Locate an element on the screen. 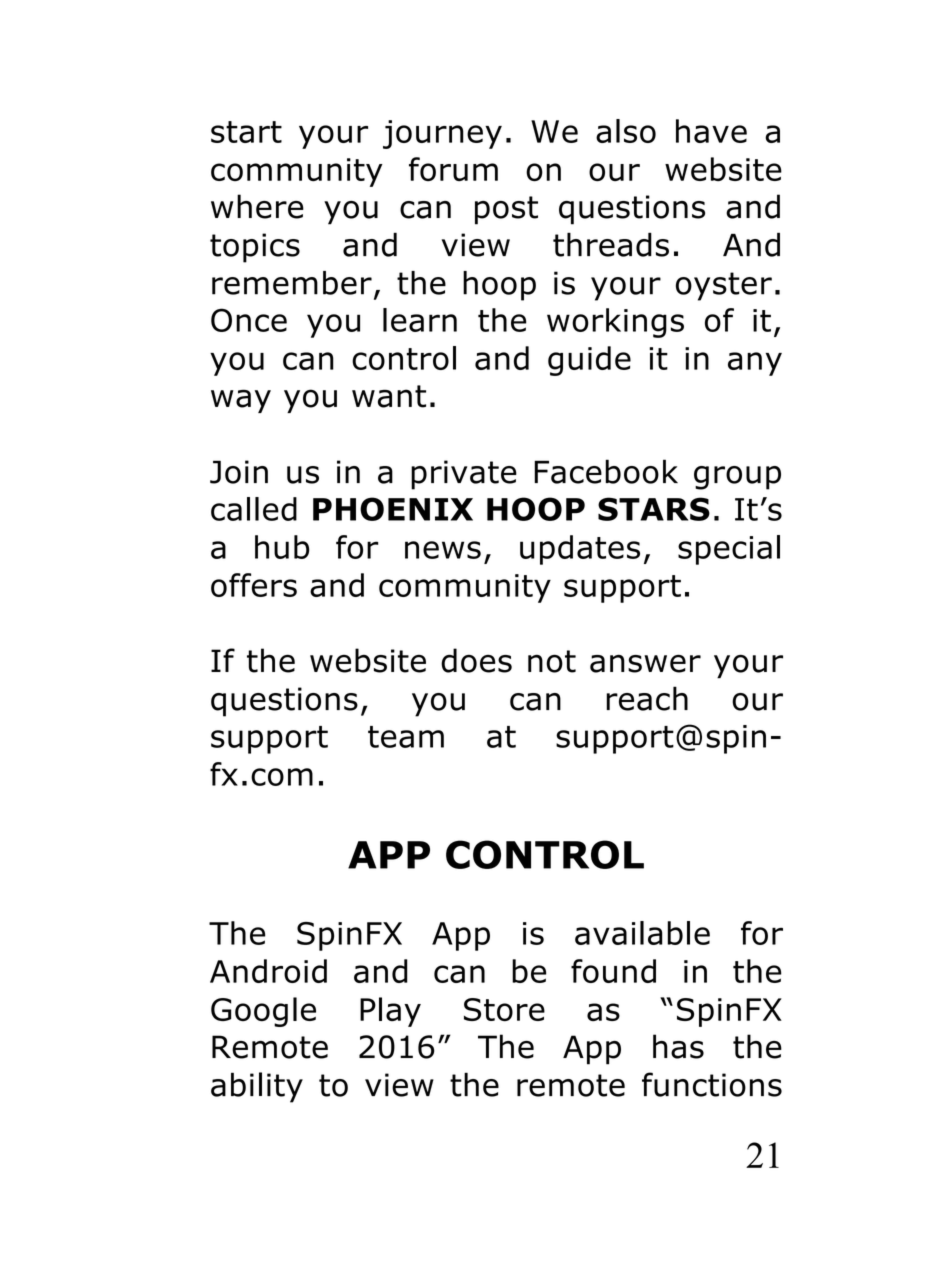 The image size is (951, 1288). ability is located at coordinates (257, 1087).
